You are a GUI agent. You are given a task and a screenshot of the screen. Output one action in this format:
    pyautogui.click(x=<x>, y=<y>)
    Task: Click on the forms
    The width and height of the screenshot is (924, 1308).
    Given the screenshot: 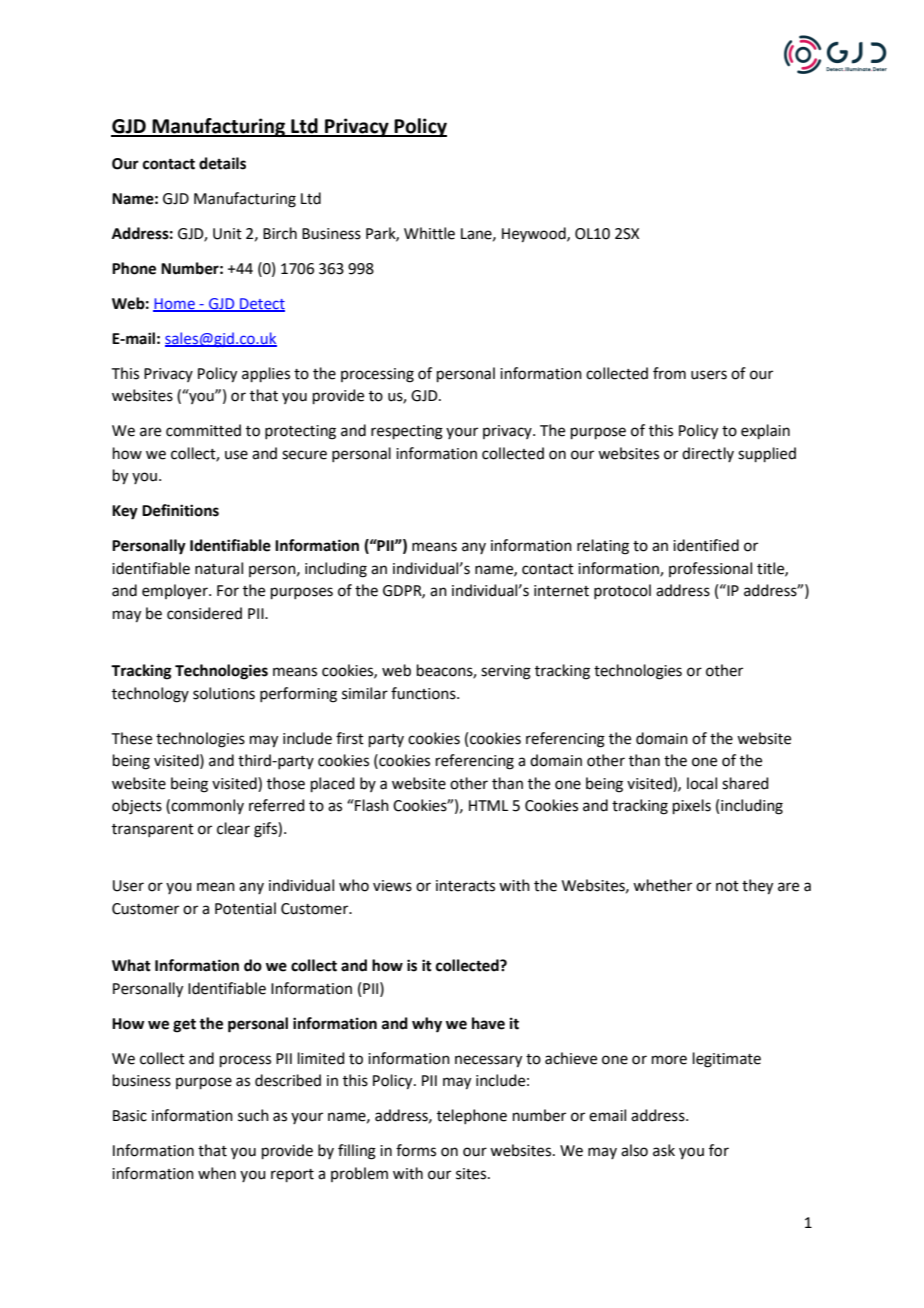 What is the action you would take?
    pyautogui.click(x=416, y=1150)
